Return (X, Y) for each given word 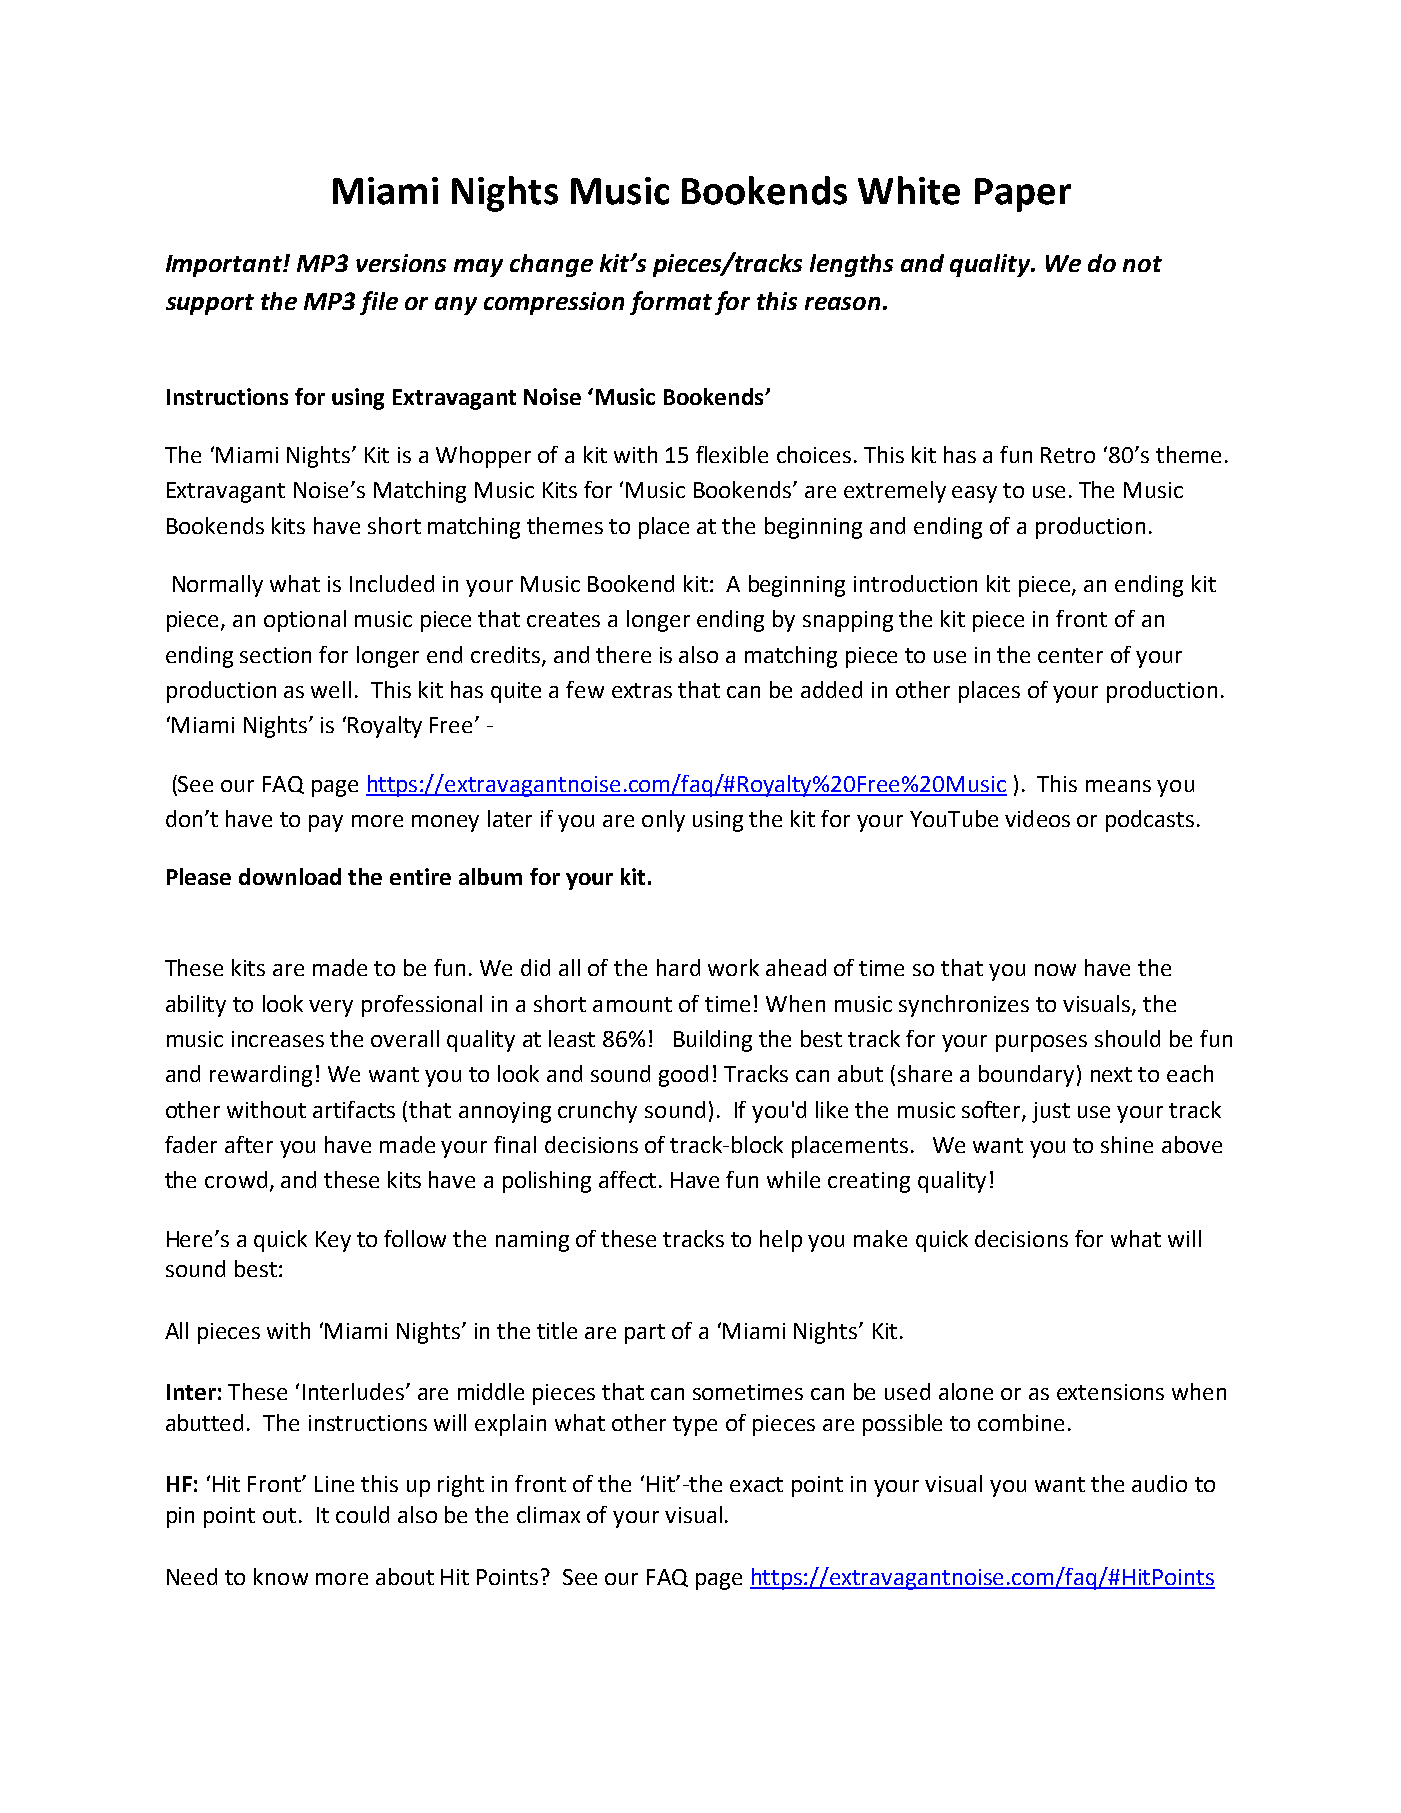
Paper (1023, 195)
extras (642, 690)
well (331, 689)
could (362, 1514)
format (671, 303)
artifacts (354, 1109)
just (1051, 1112)
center (1070, 655)
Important (225, 266)
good (683, 1076)
